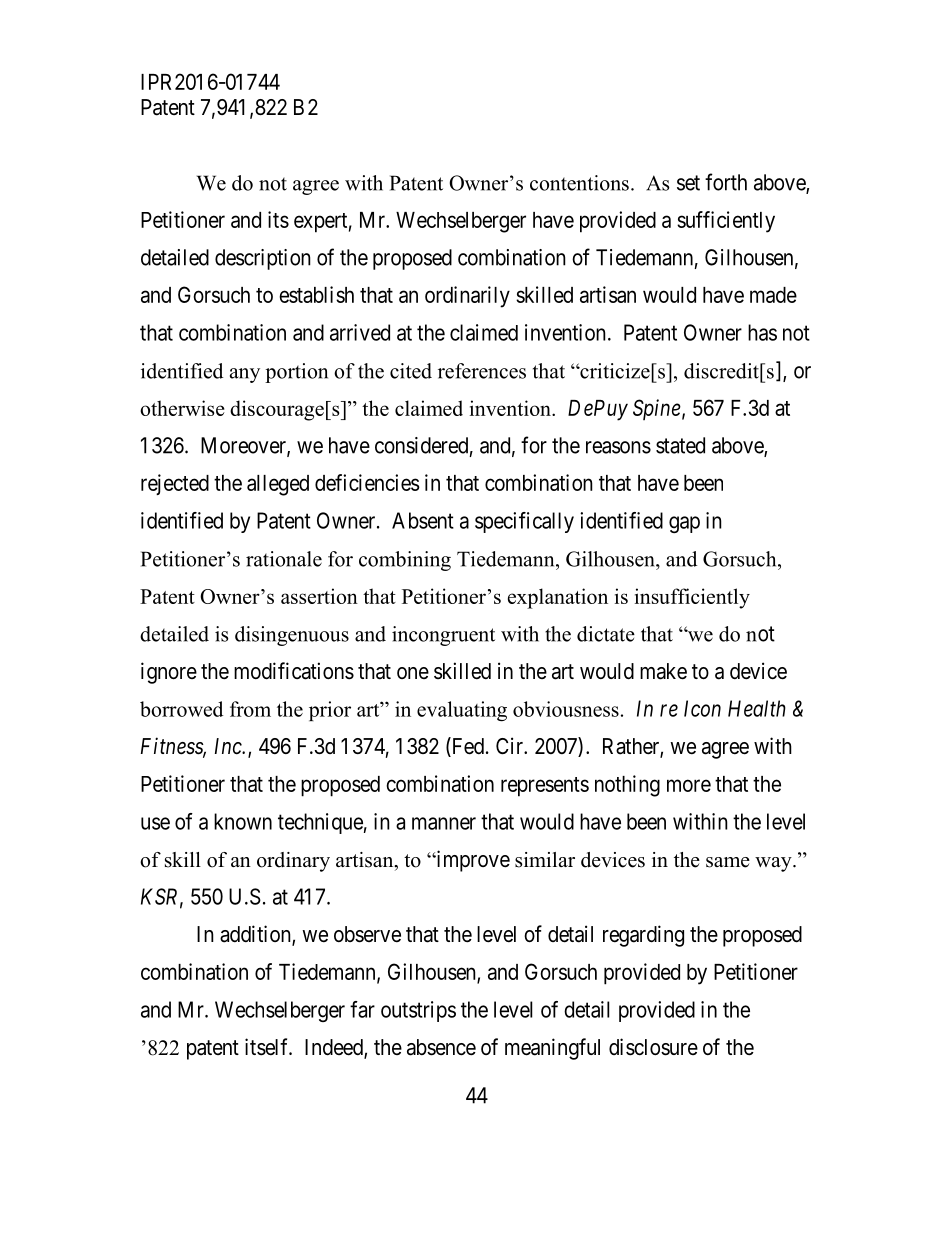 The image size is (952, 1233). I want to click on absence, so click(441, 1047).
